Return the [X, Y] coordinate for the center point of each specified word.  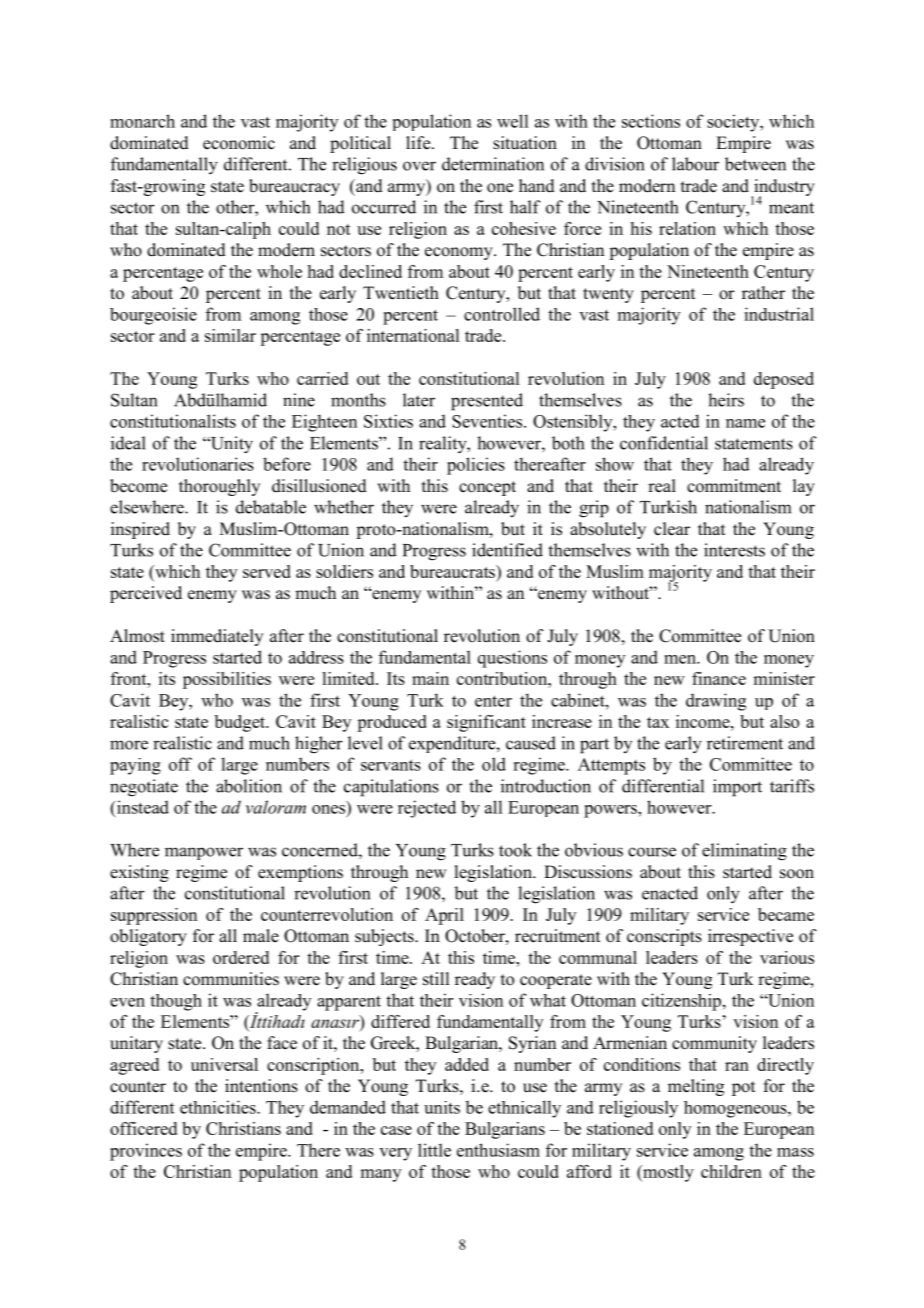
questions [512, 659]
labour [695, 164]
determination [493, 164]
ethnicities [219, 1107]
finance [719, 678]
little [434, 1150]
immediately [217, 637]
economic [239, 143]
